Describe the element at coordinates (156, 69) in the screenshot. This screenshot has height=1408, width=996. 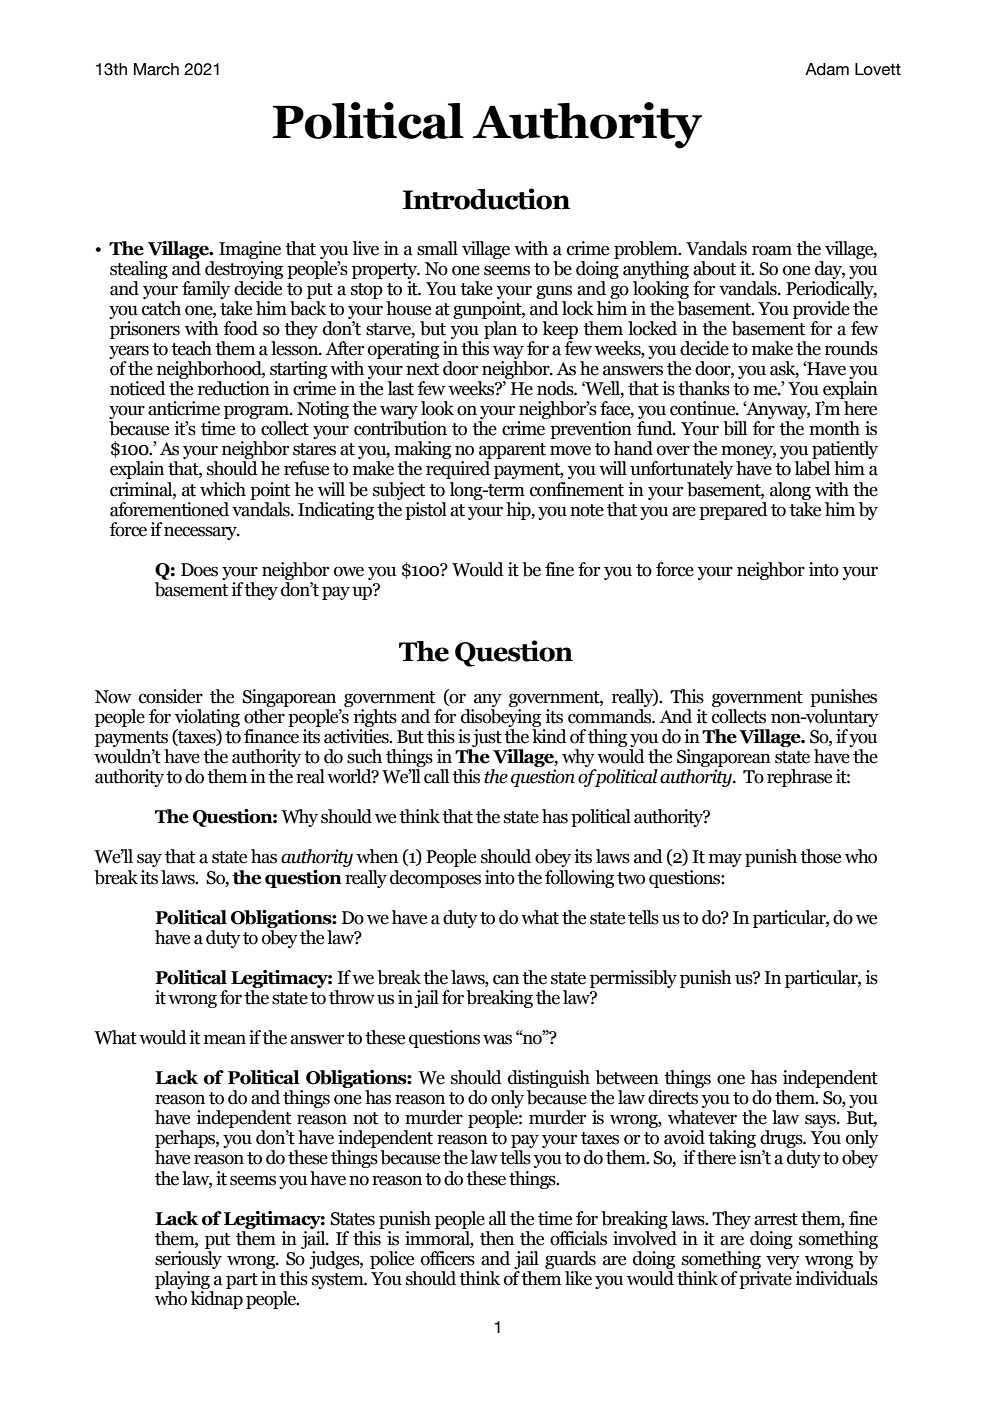
I see `March` at that location.
